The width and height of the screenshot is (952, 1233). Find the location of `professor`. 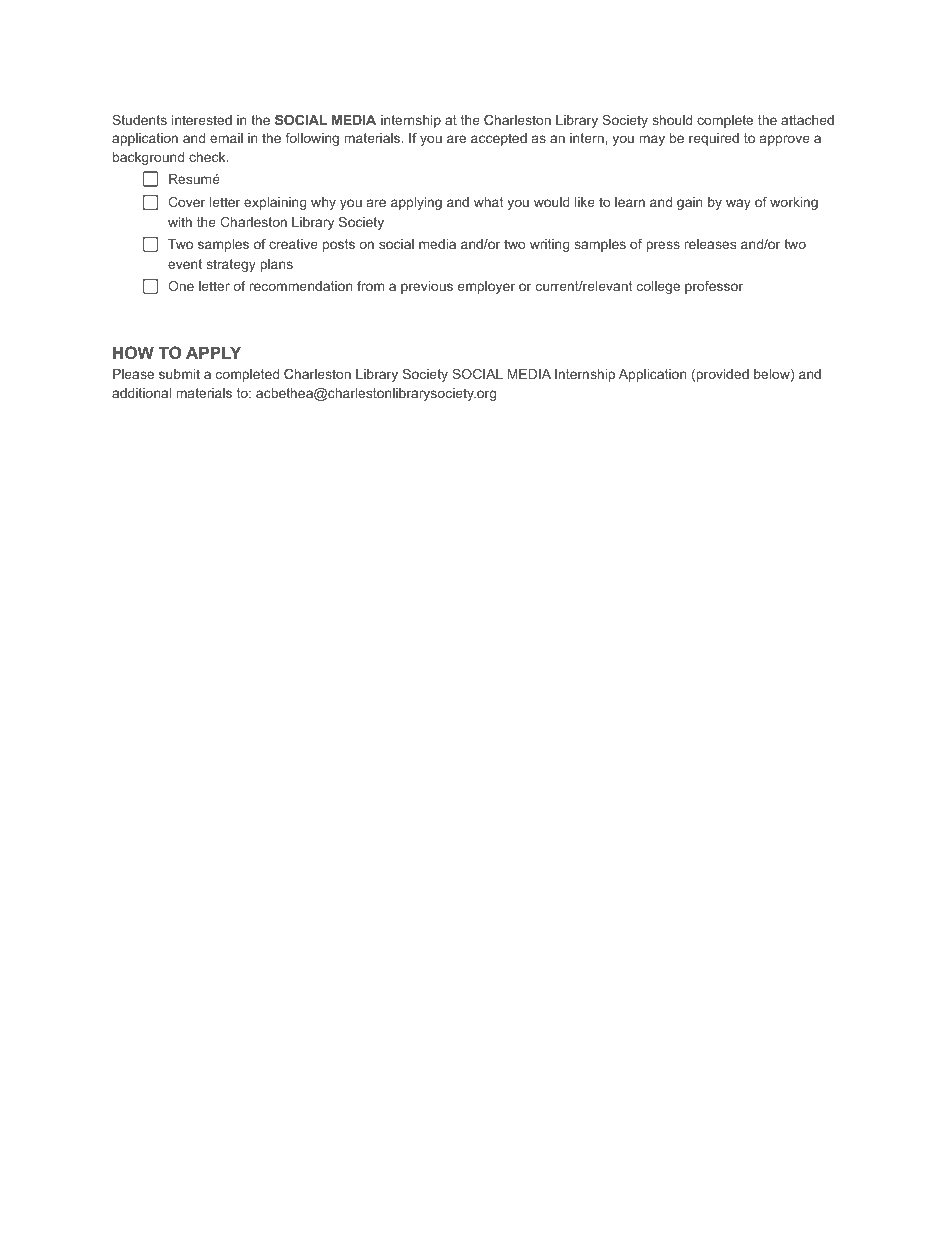

professor is located at coordinates (714, 287).
